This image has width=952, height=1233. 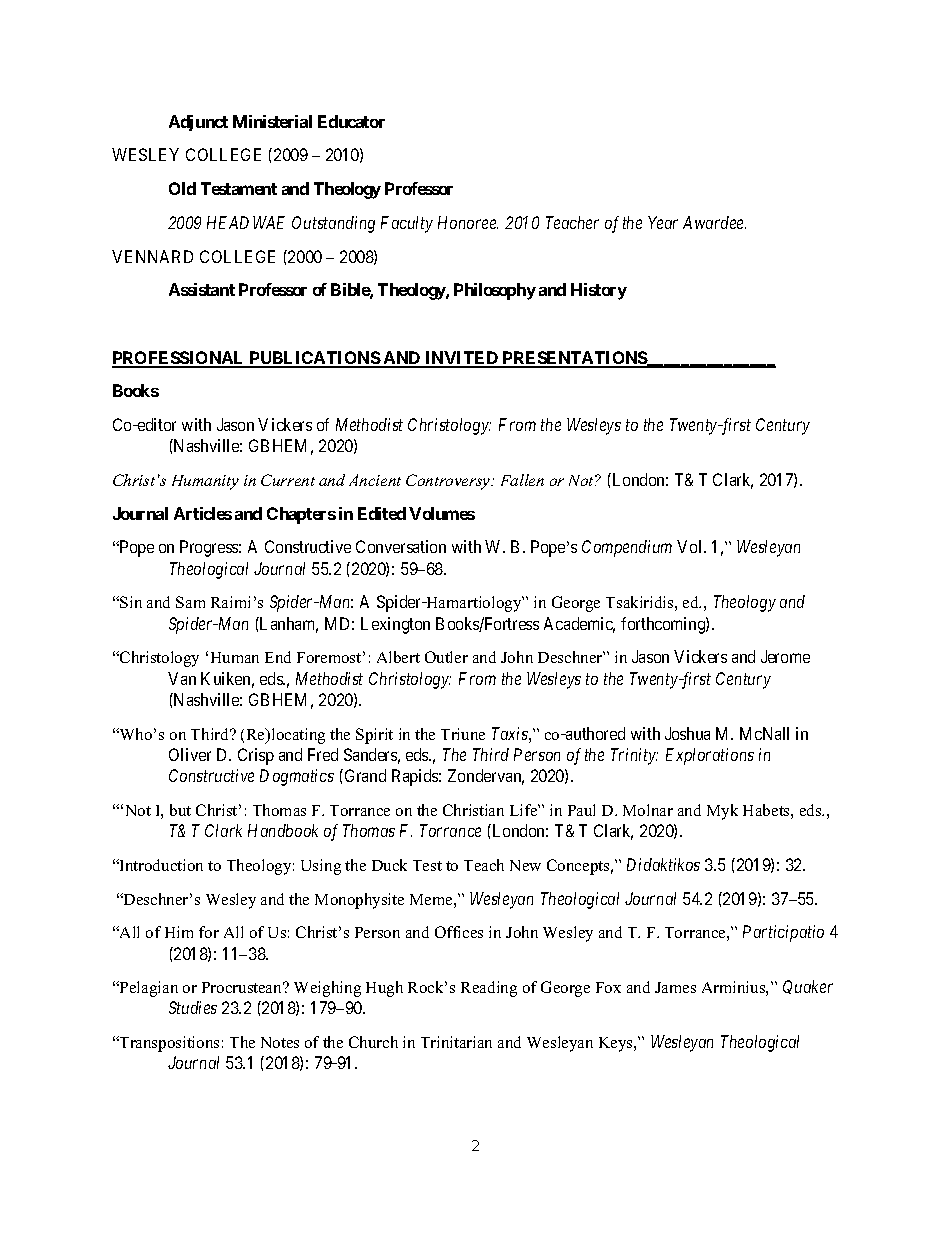 What do you see at coordinates (288, 480) in the image?
I see `Current` at bounding box center [288, 480].
